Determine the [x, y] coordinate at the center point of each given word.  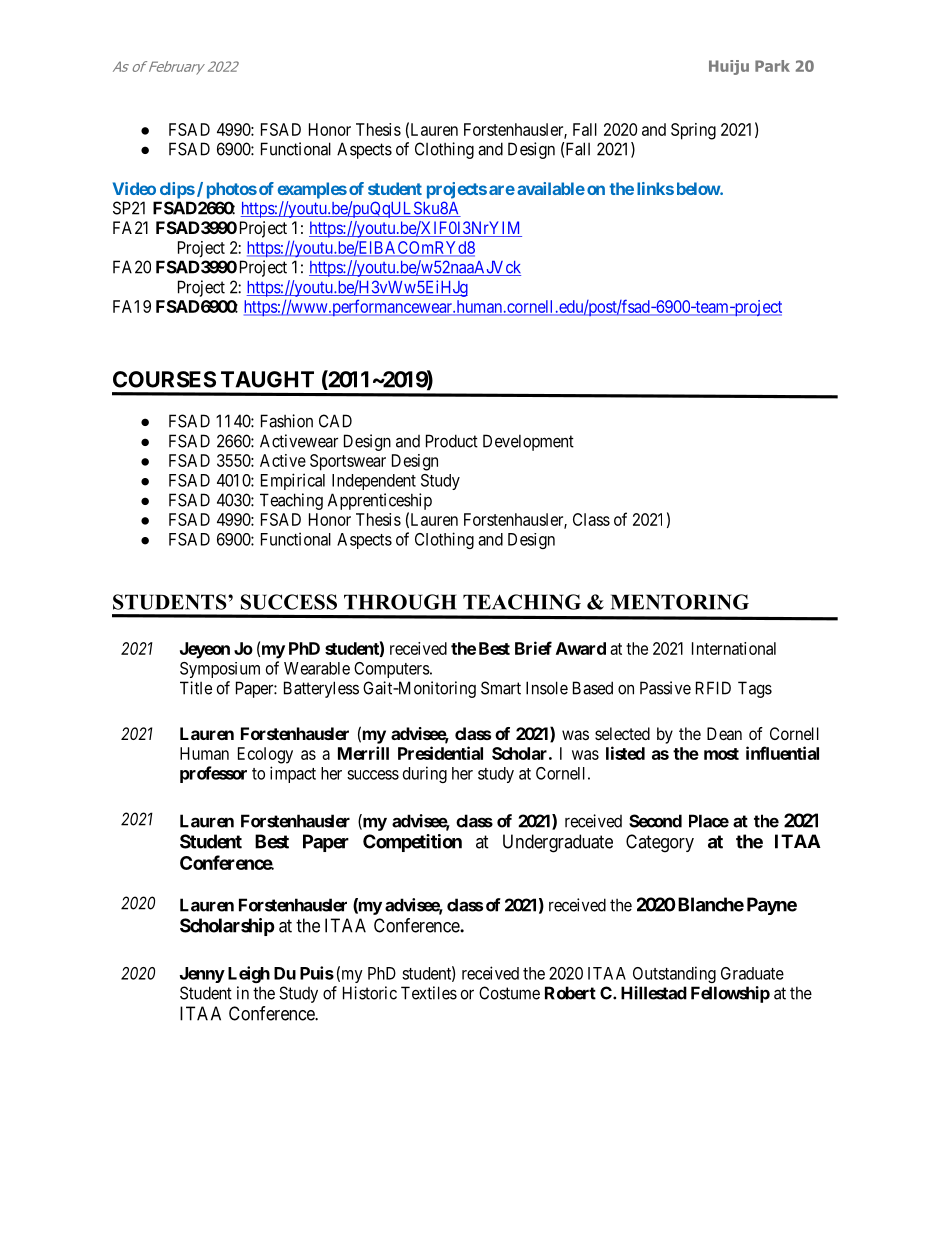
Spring [693, 131]
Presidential [440, 753]
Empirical [293, 481]
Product [452, 441]
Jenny [202, 975]
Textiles [429, 993]
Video [134, 188]
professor [213, 774]
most [721, 754]
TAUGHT [267, 379]
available [551, 188]
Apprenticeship [380, 501]
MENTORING [680, 602]
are [502, 190]
